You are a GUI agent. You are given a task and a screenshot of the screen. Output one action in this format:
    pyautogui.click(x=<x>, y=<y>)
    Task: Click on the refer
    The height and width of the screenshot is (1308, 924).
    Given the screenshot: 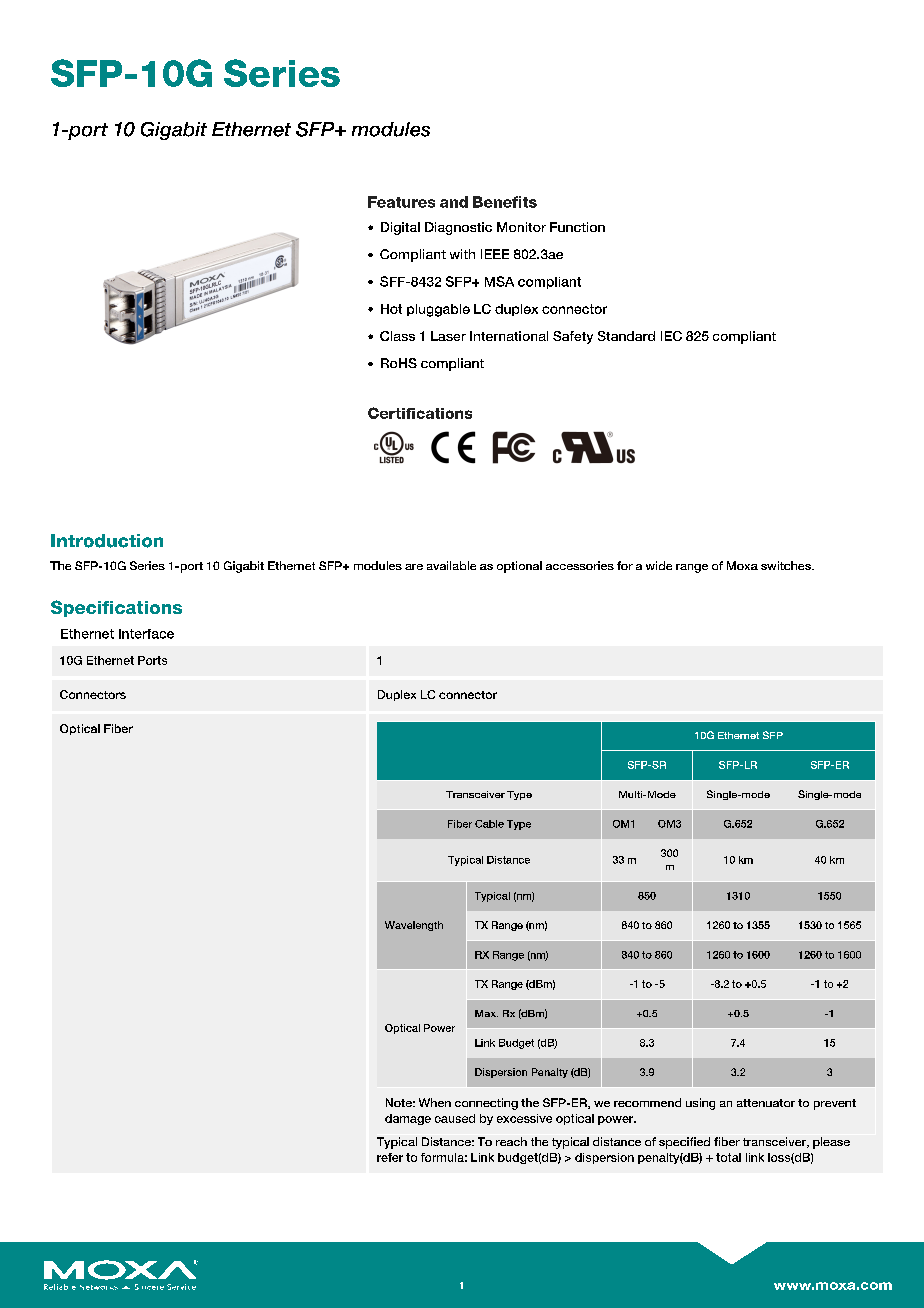 What is the action you would take?
    pyautogui.click(x=390, y=1157)
